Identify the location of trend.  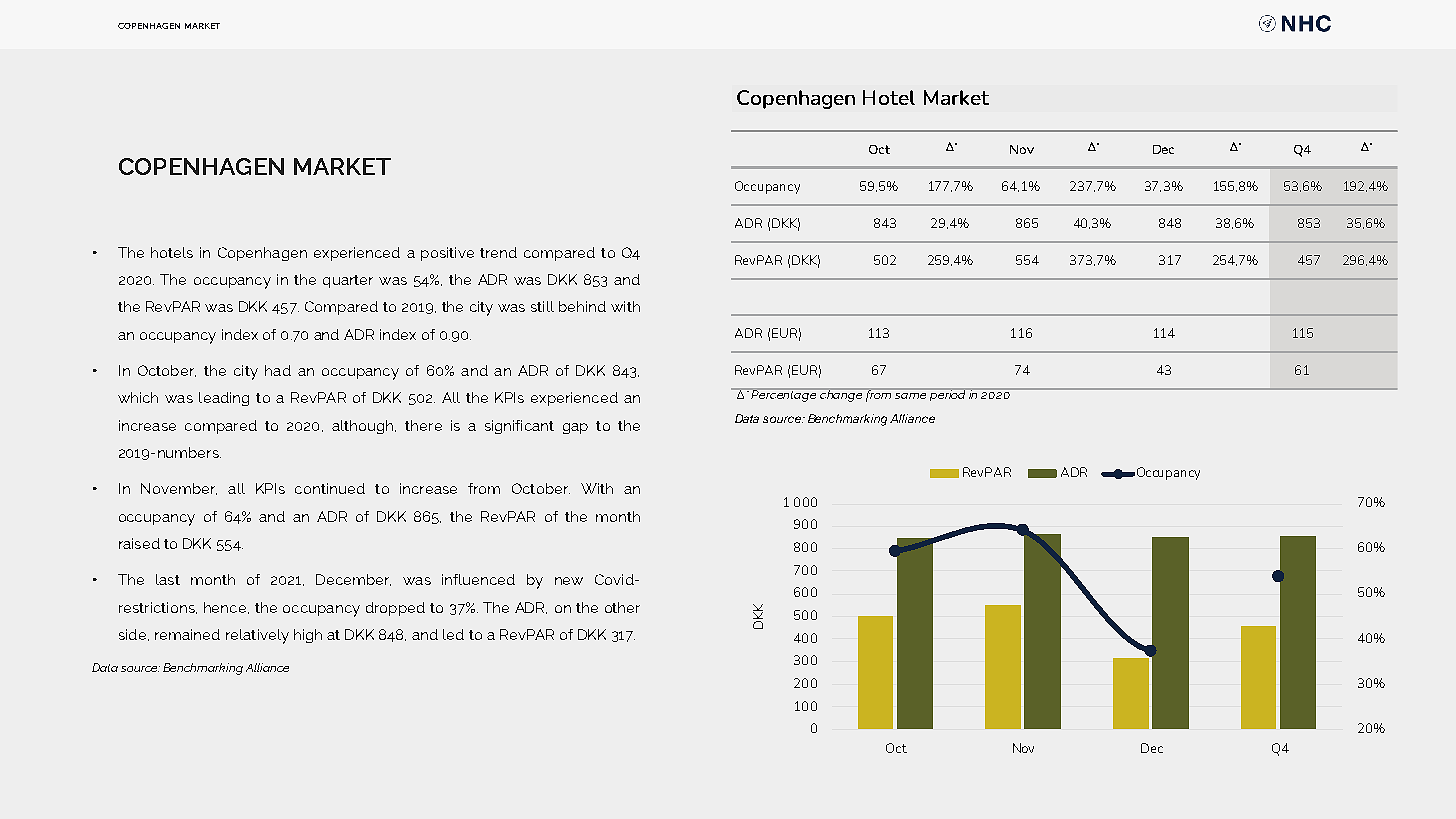
(498, 252).
